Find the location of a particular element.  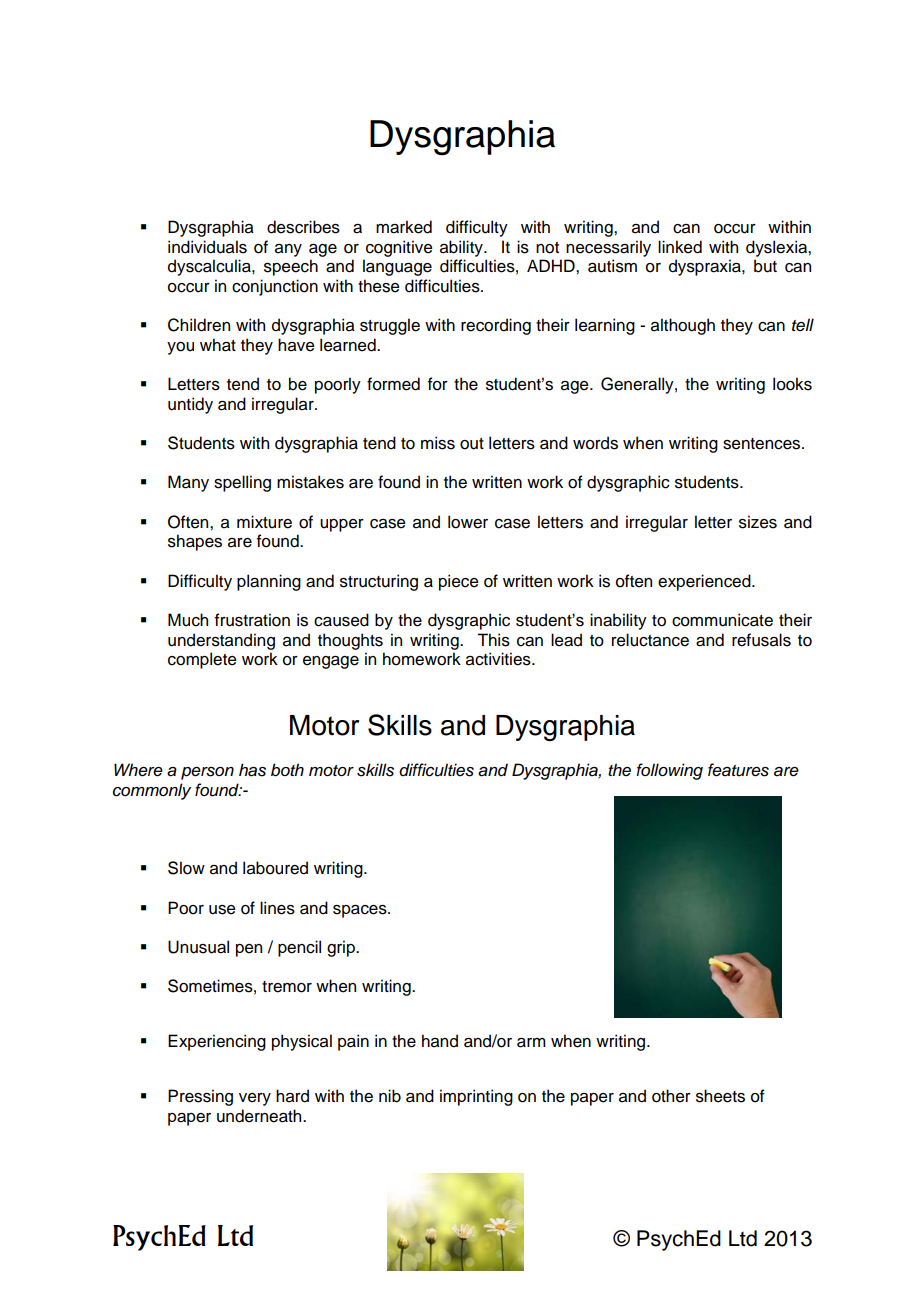

imprinting is located at coordinates (476, 1097).
